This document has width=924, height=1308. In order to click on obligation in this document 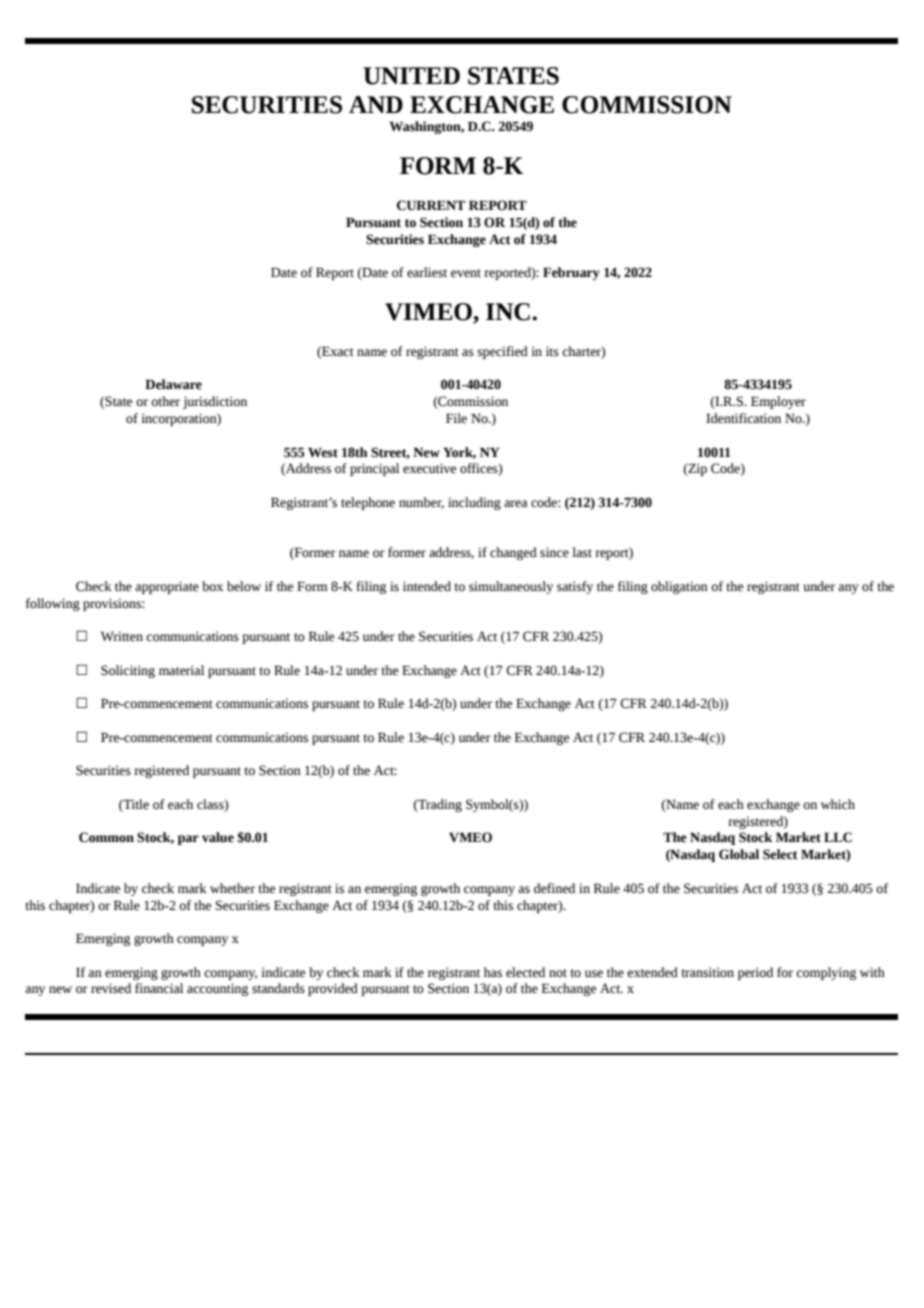, I will do `click(679, 587)`.
